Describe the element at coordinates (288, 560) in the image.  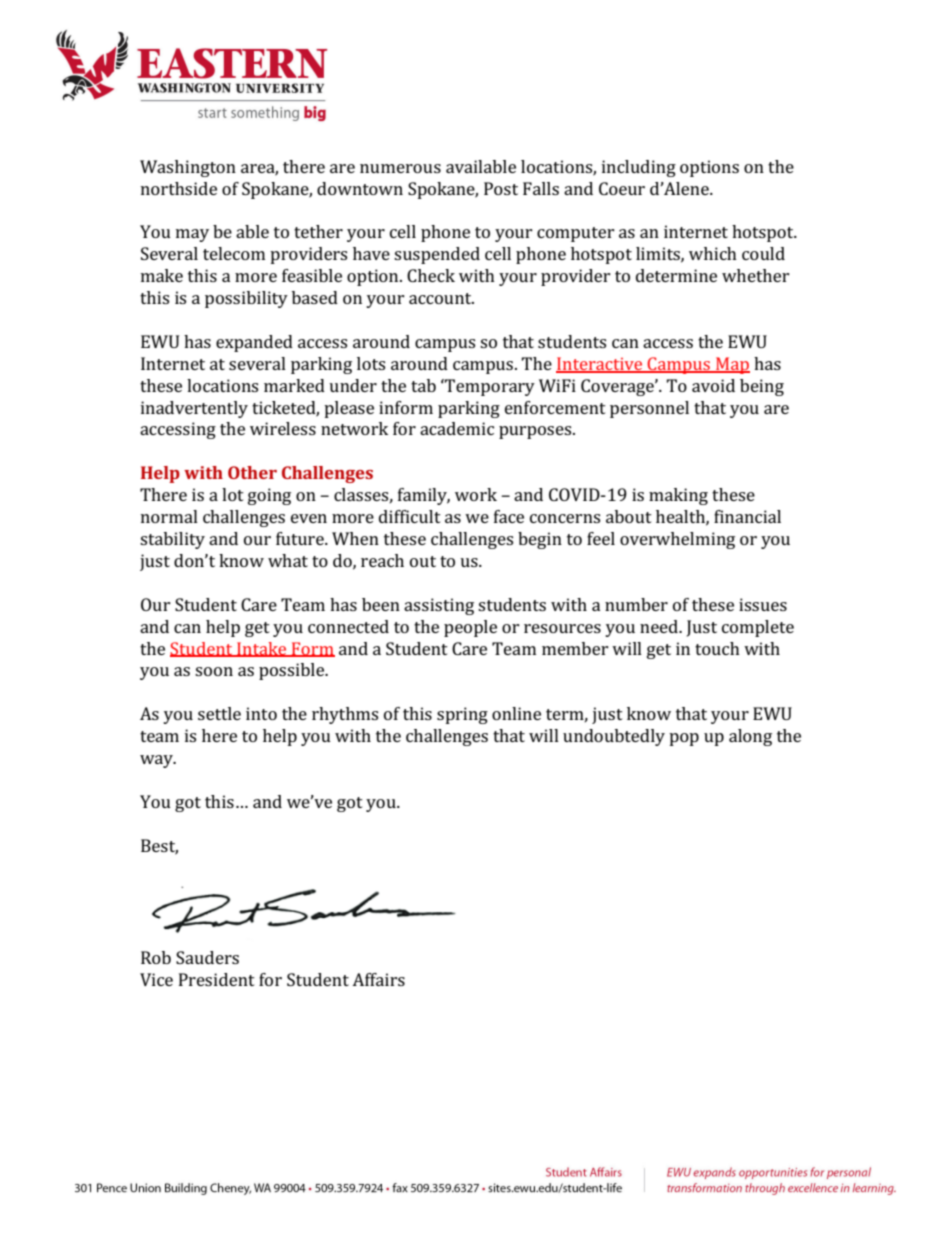
I see `what` at that location.
